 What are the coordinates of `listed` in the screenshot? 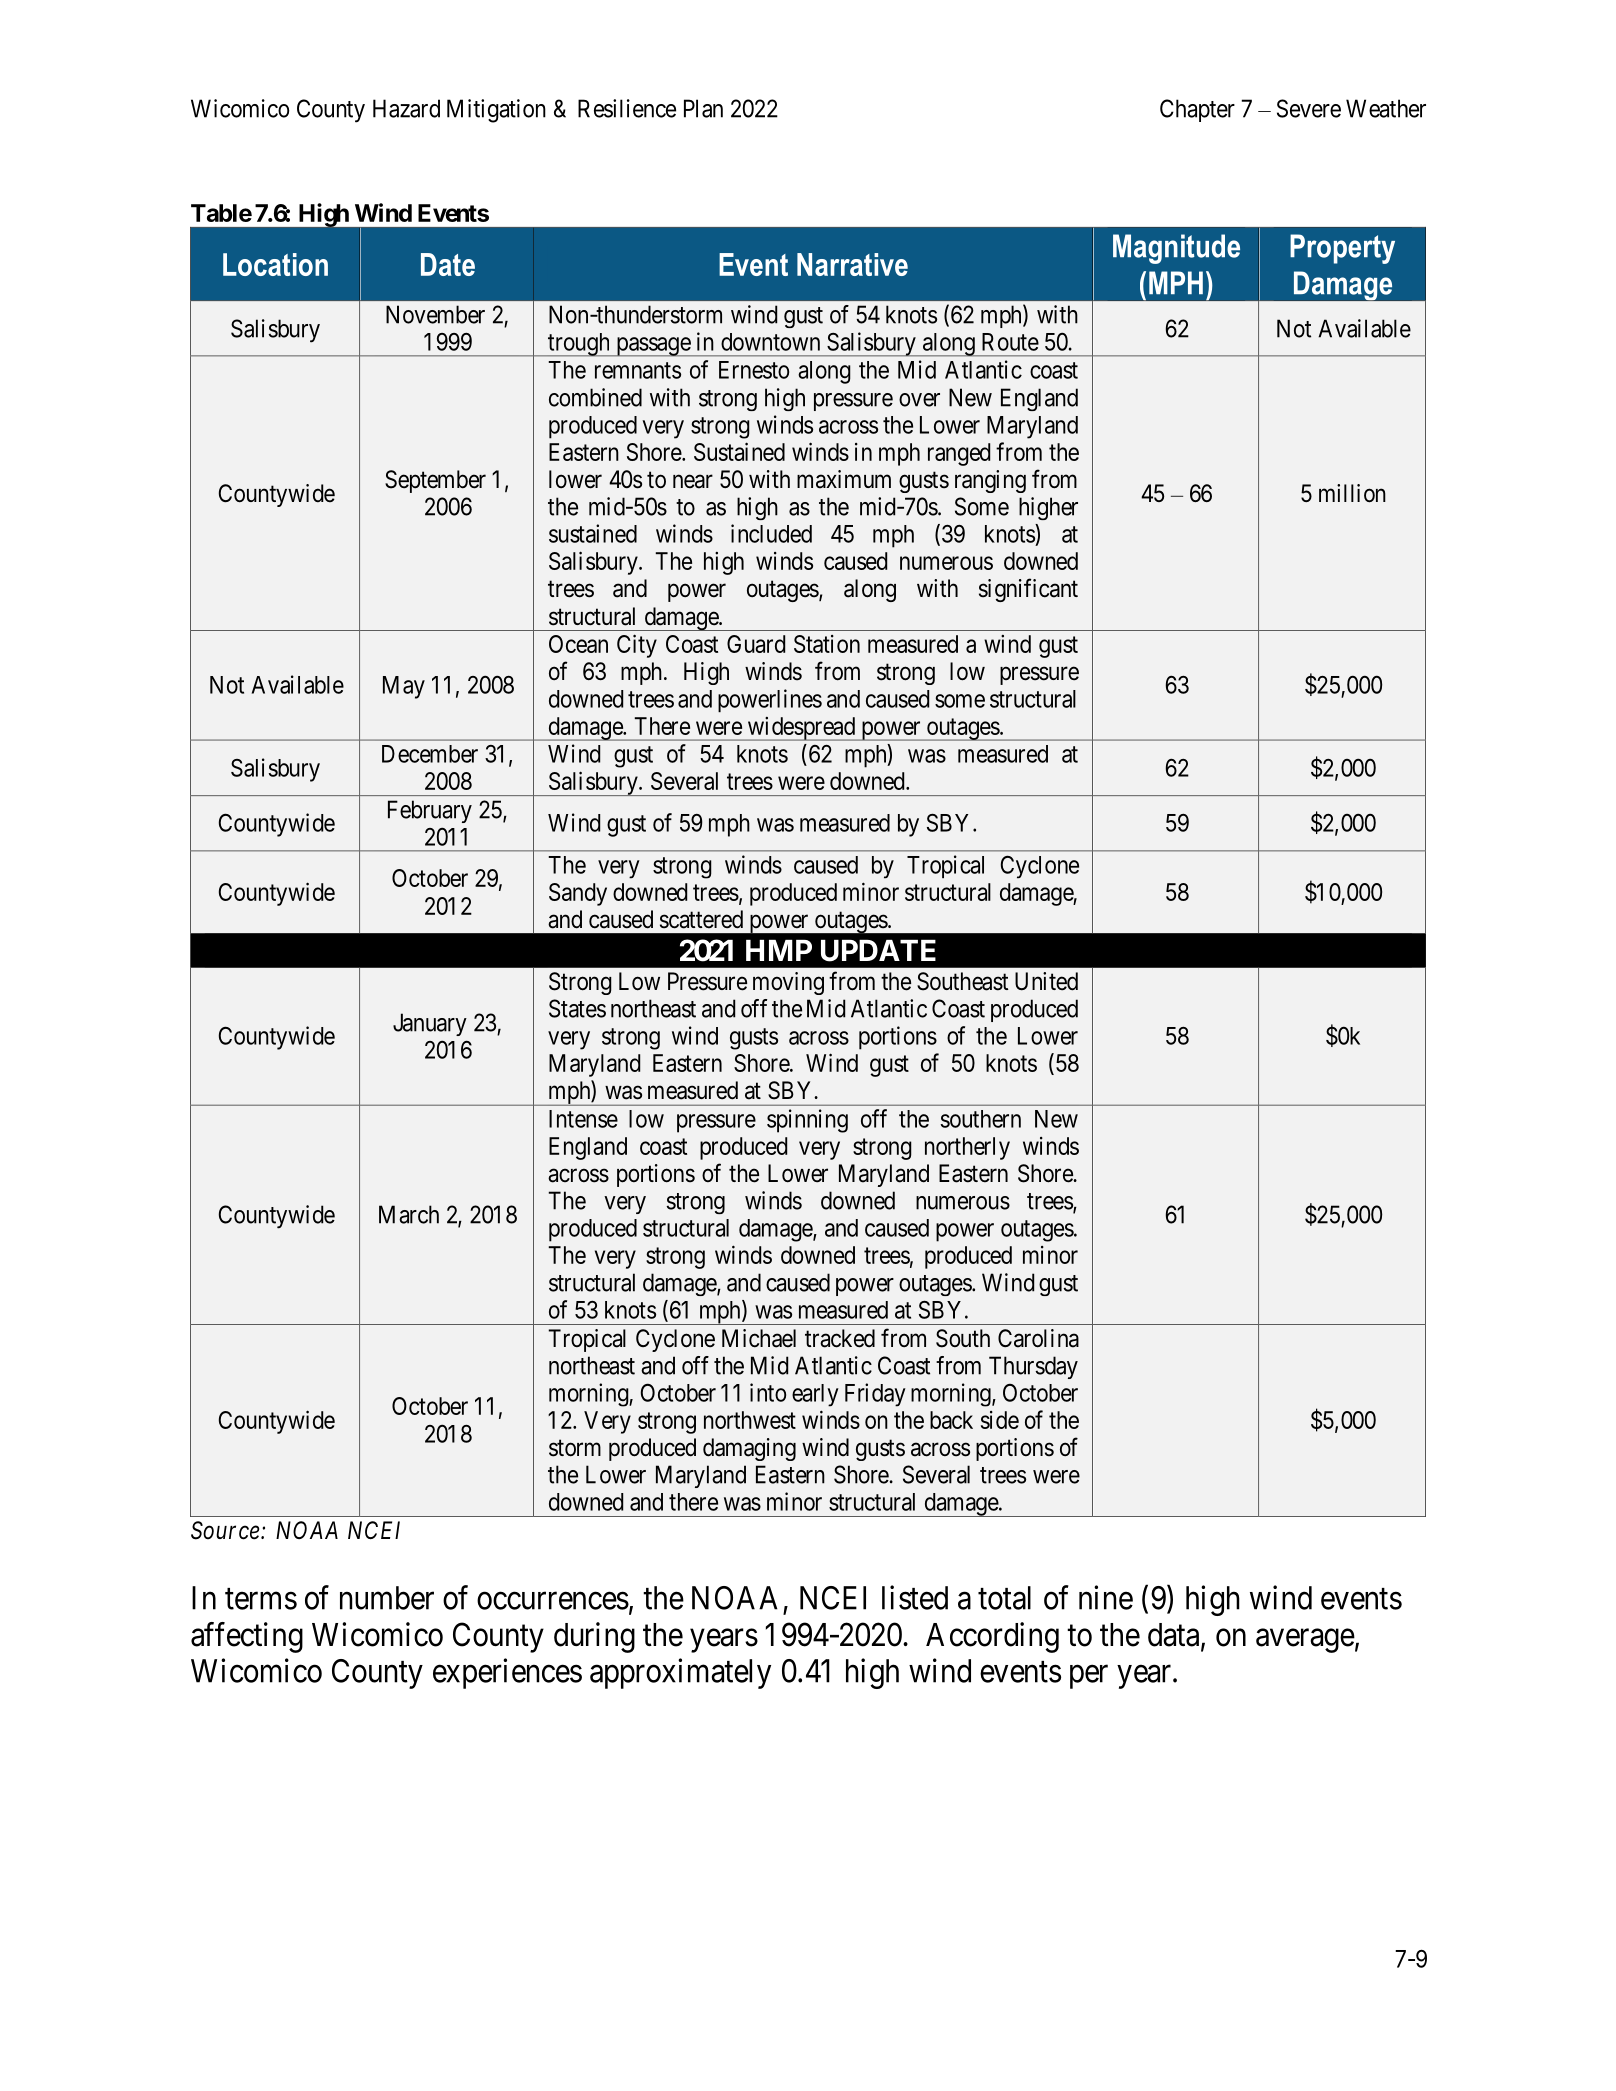 It's located at (915, 1597).
